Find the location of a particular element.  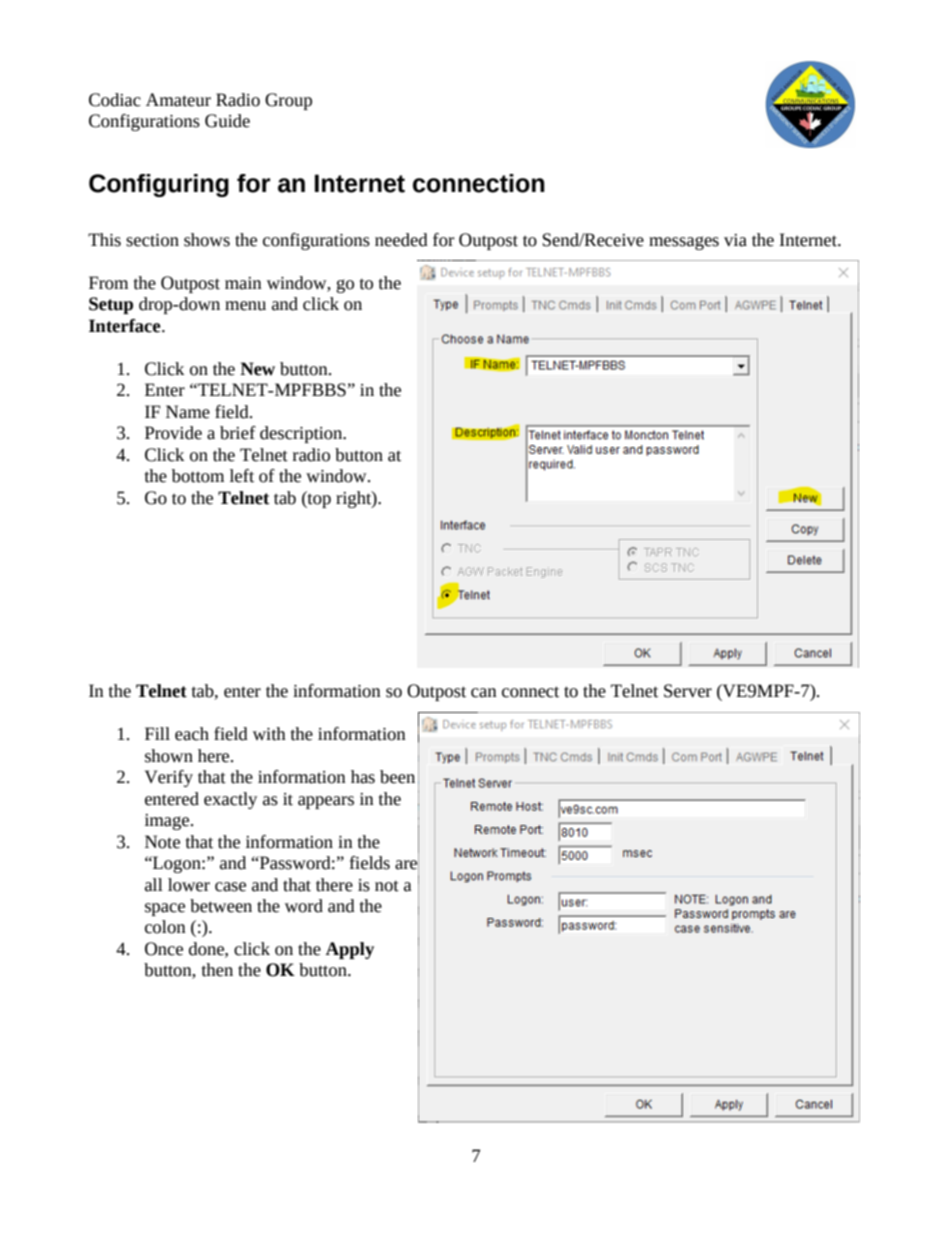

via is located at coordinates (735, 240).
